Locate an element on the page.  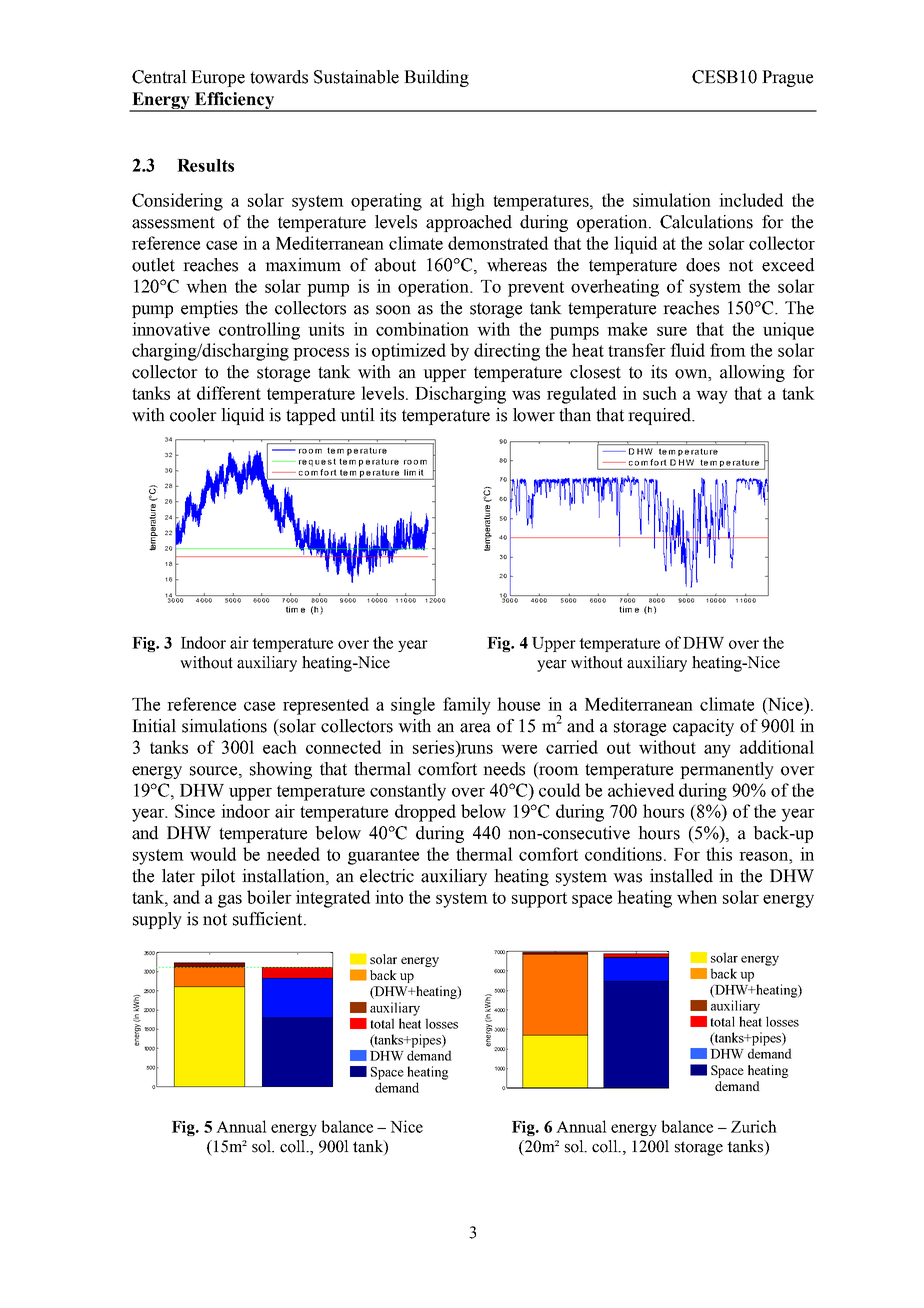
Building is located at coordinates (436, 78).
